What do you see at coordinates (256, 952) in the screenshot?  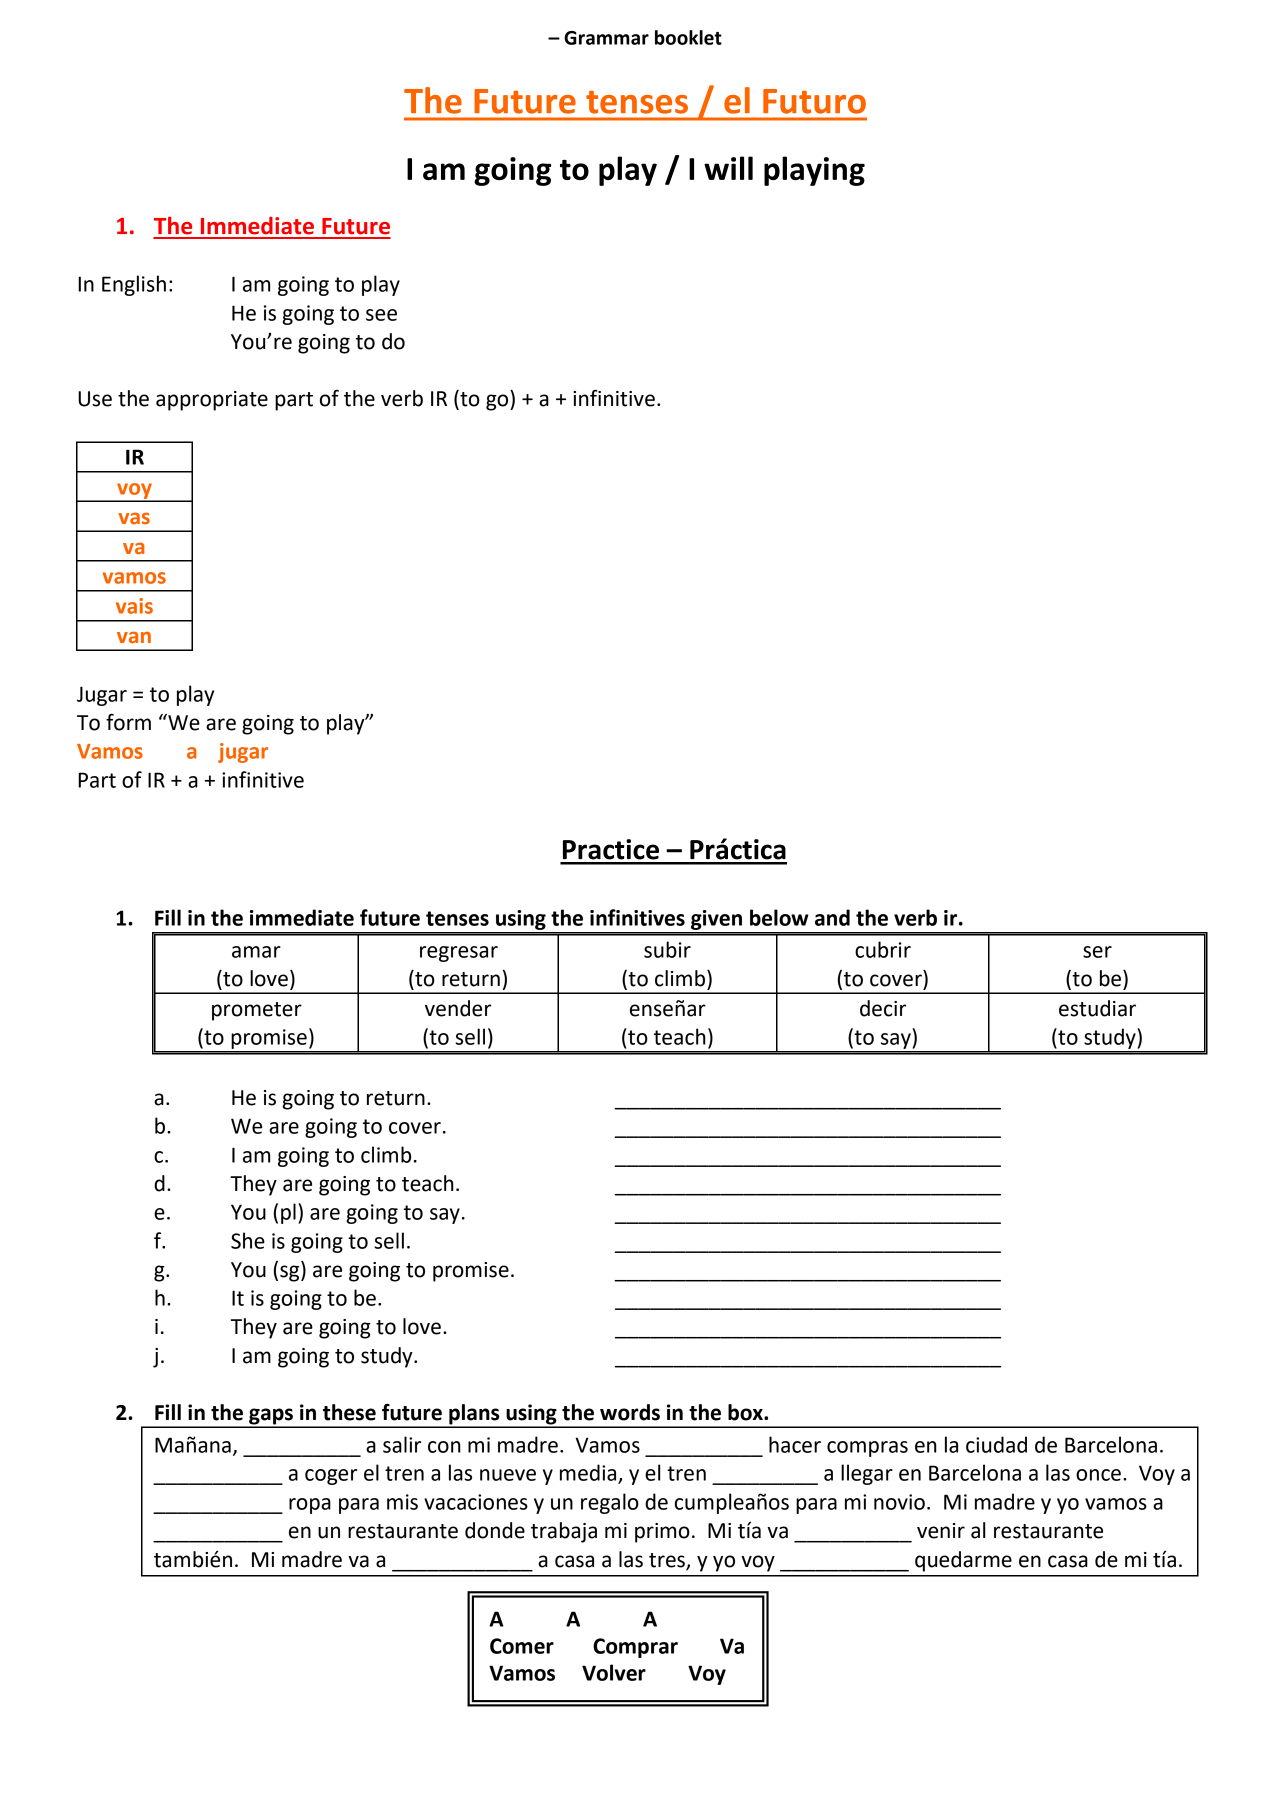 I see `amar` at bounding box center [256, 952].
